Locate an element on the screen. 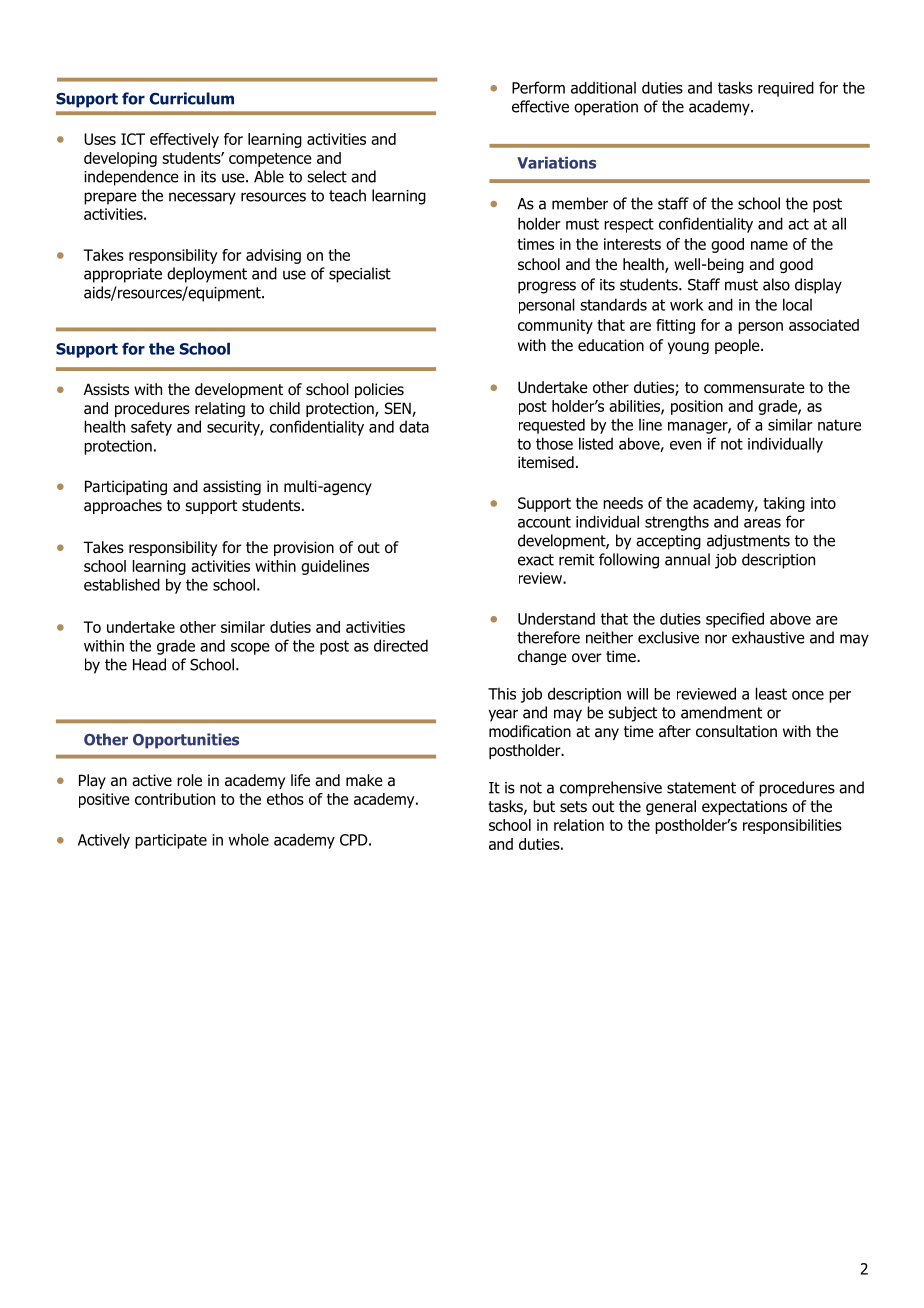 The image size is (924, 1308). directed is located at coordinates (401, 645).
